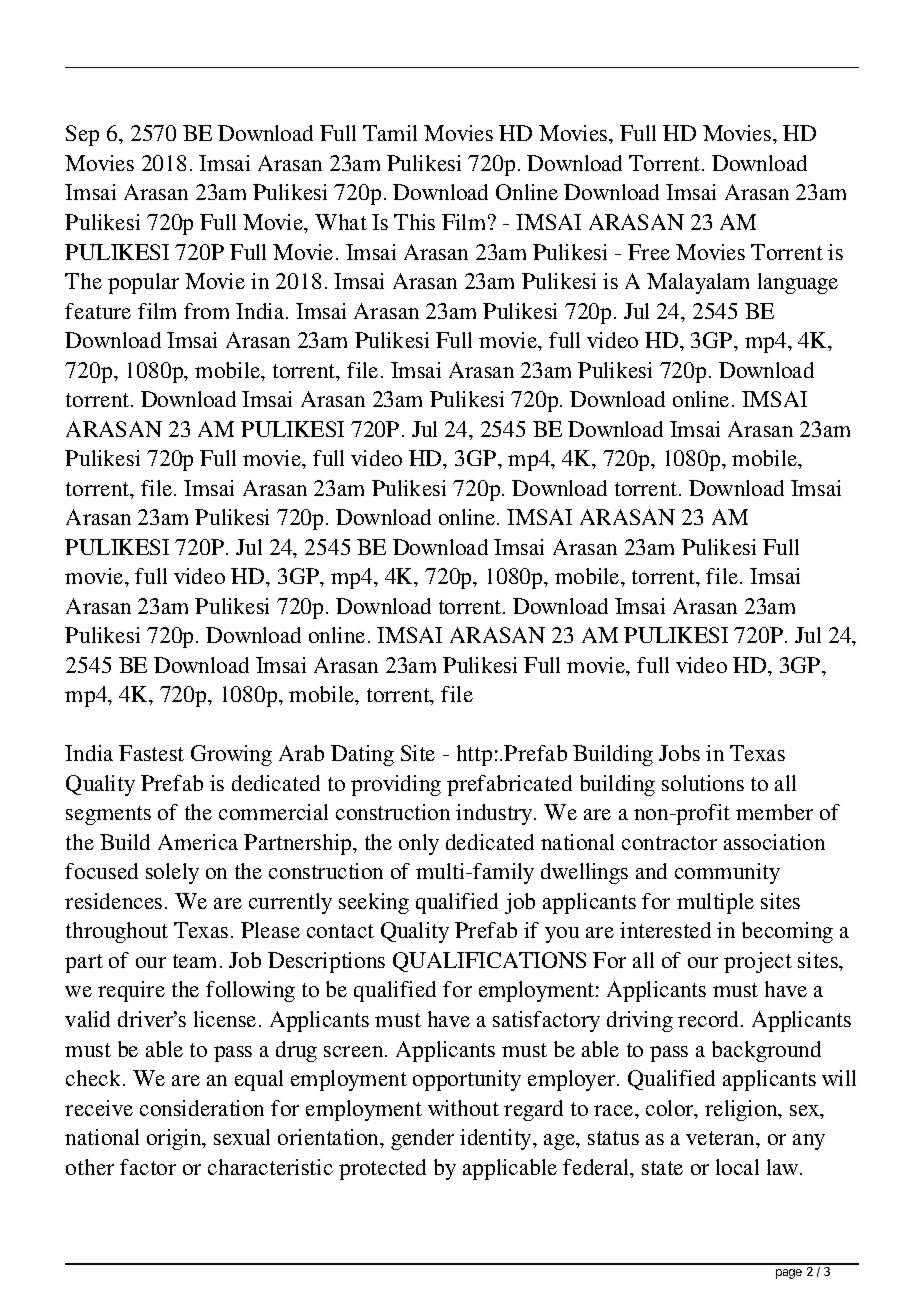 The width and height of the screenshot is (924, 1308). Describe the element at coordinates (151, 753) in the screenshot. I see `Fastest` at that location.
